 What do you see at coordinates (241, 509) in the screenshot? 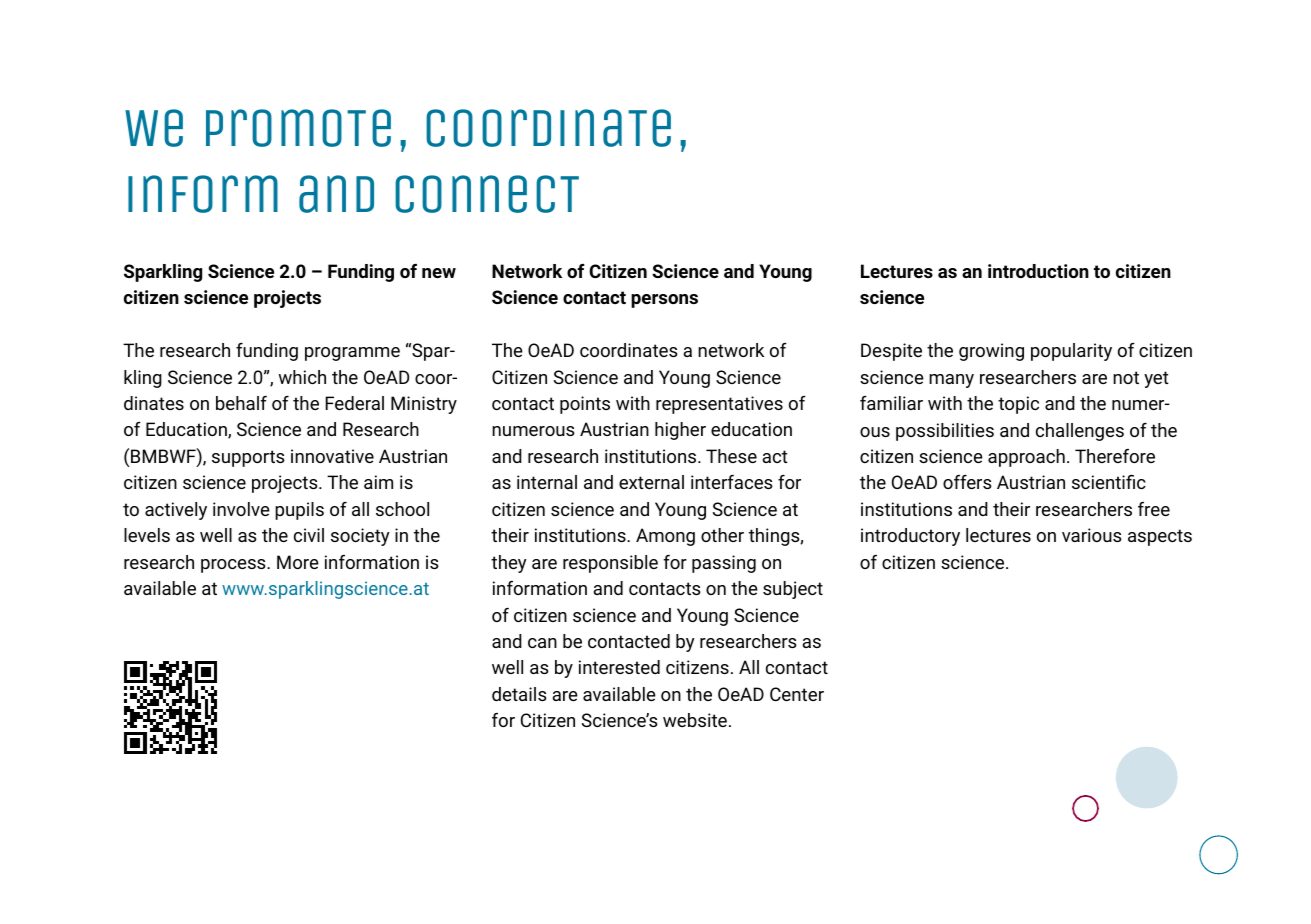
I see `involve` at bounding box center [241, 509].
